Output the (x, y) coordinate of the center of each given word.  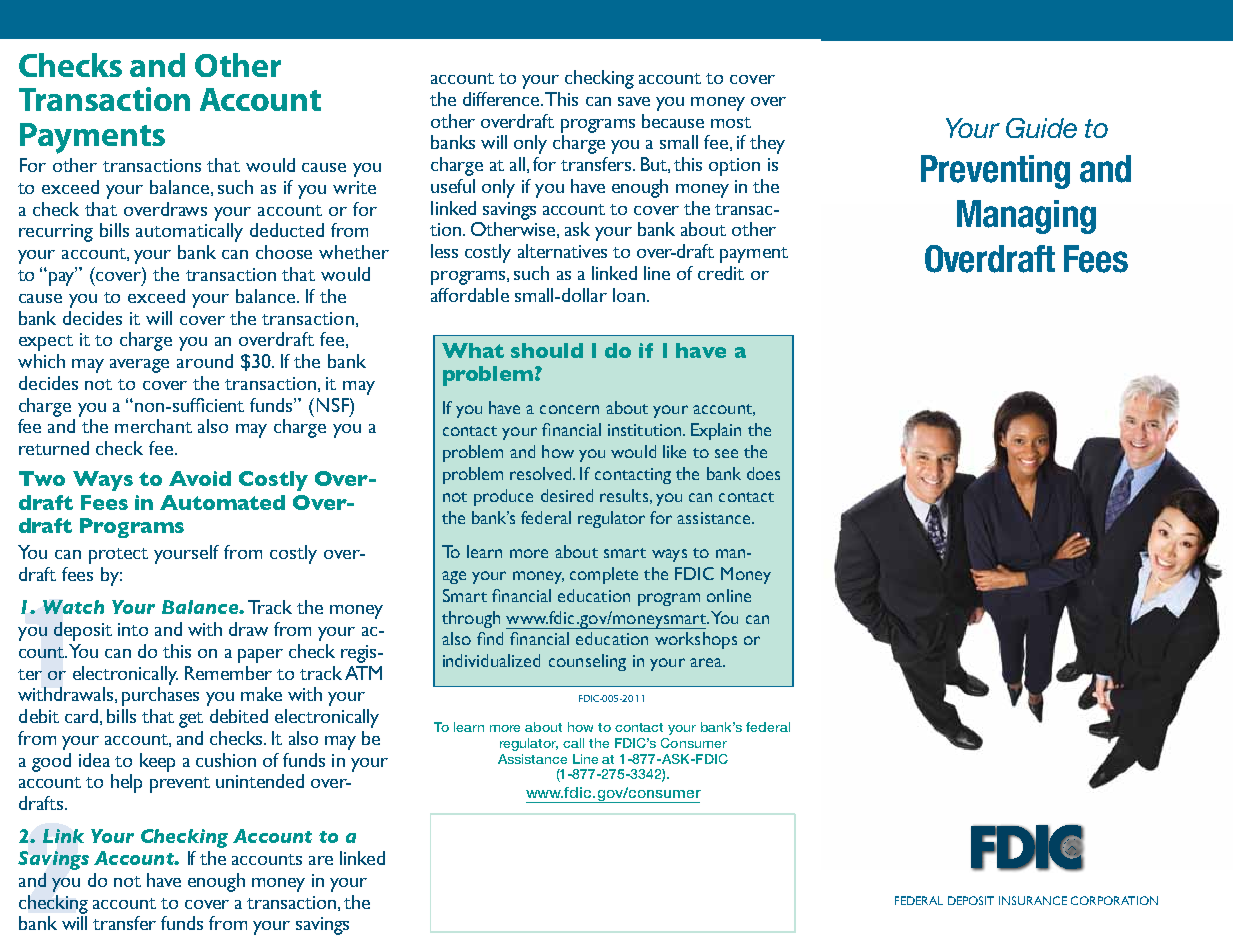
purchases (160, 696)
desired (567, 495)
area (707, 662)
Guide (1041, 128)
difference (502, 99)
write (354, 187)
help (126, 783)
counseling (587, 662)
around (205, 361)
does (763, 473)
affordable (470, 295)
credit (721, 273)
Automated (222, 502)
